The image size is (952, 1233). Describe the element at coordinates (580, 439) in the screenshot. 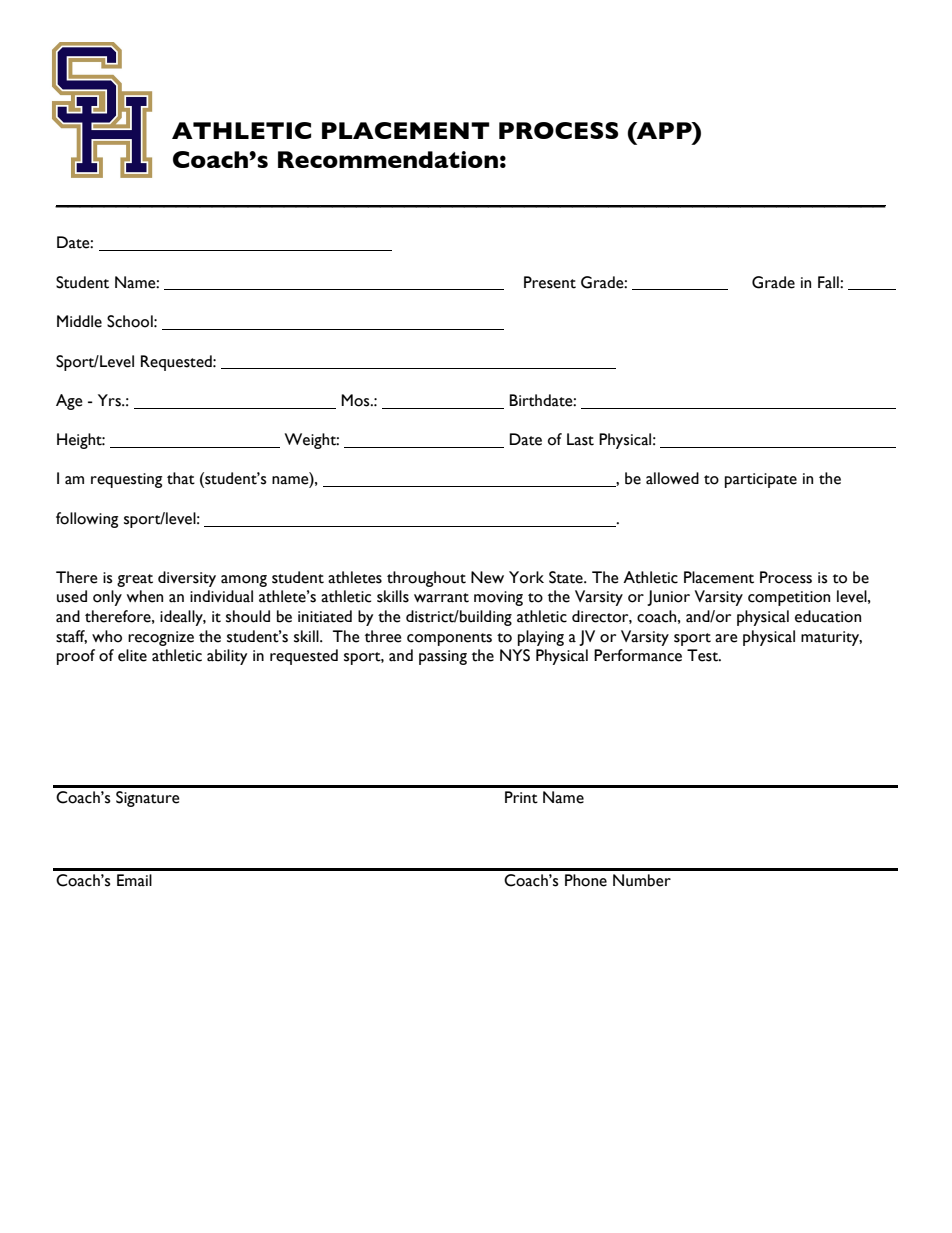

I see `Last` at that location.
